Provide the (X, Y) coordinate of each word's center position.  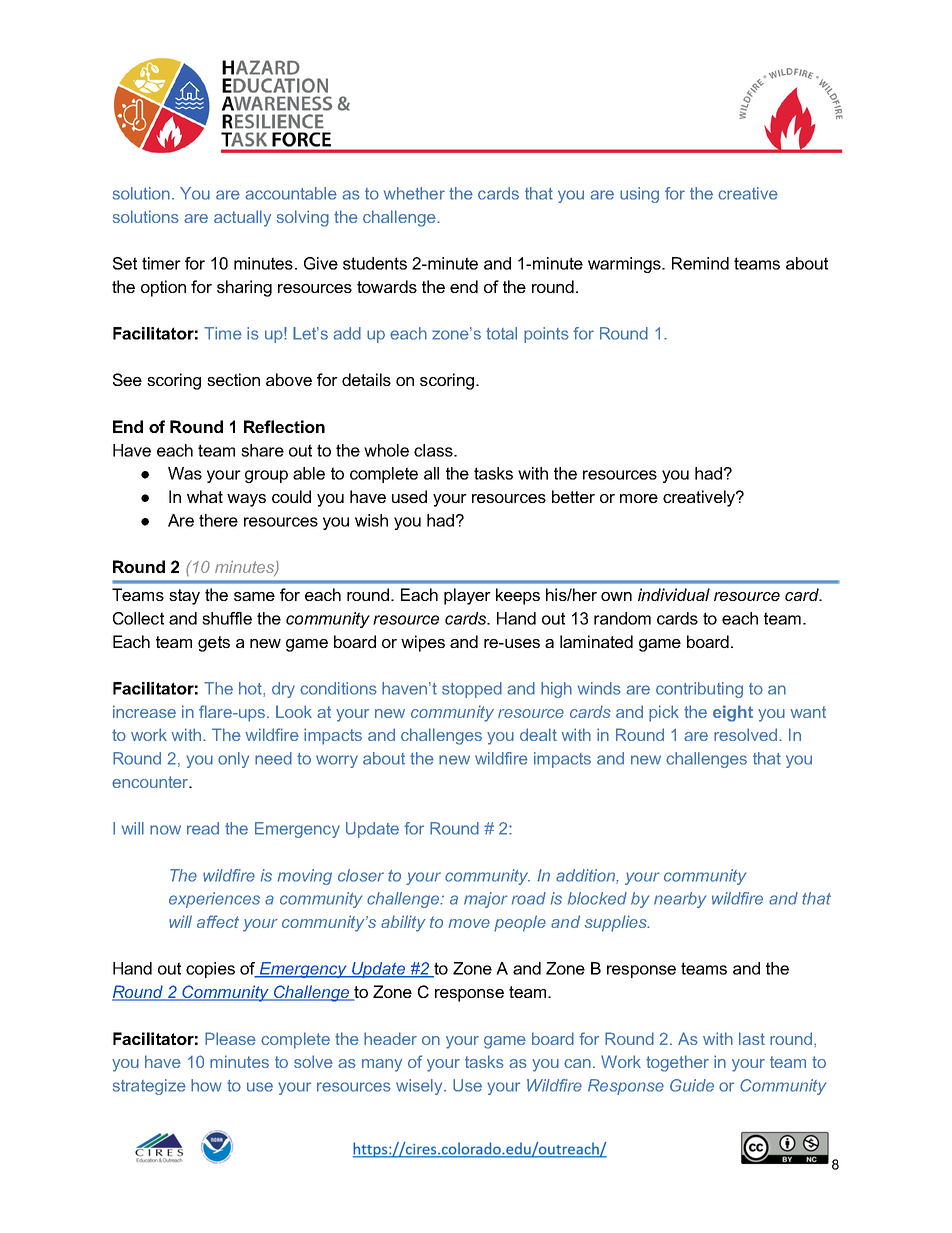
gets (214, 644)
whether (414, 193)
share (262, 450)
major (485, 900)
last (752, 1038)
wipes (423, 643)
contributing (699, 690)
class (434, 450)
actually (242, 218)
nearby (680, 900)
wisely (420, 1087)
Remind (700, 263)
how (206, 1085)
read (203, 828)
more (639, 498)
